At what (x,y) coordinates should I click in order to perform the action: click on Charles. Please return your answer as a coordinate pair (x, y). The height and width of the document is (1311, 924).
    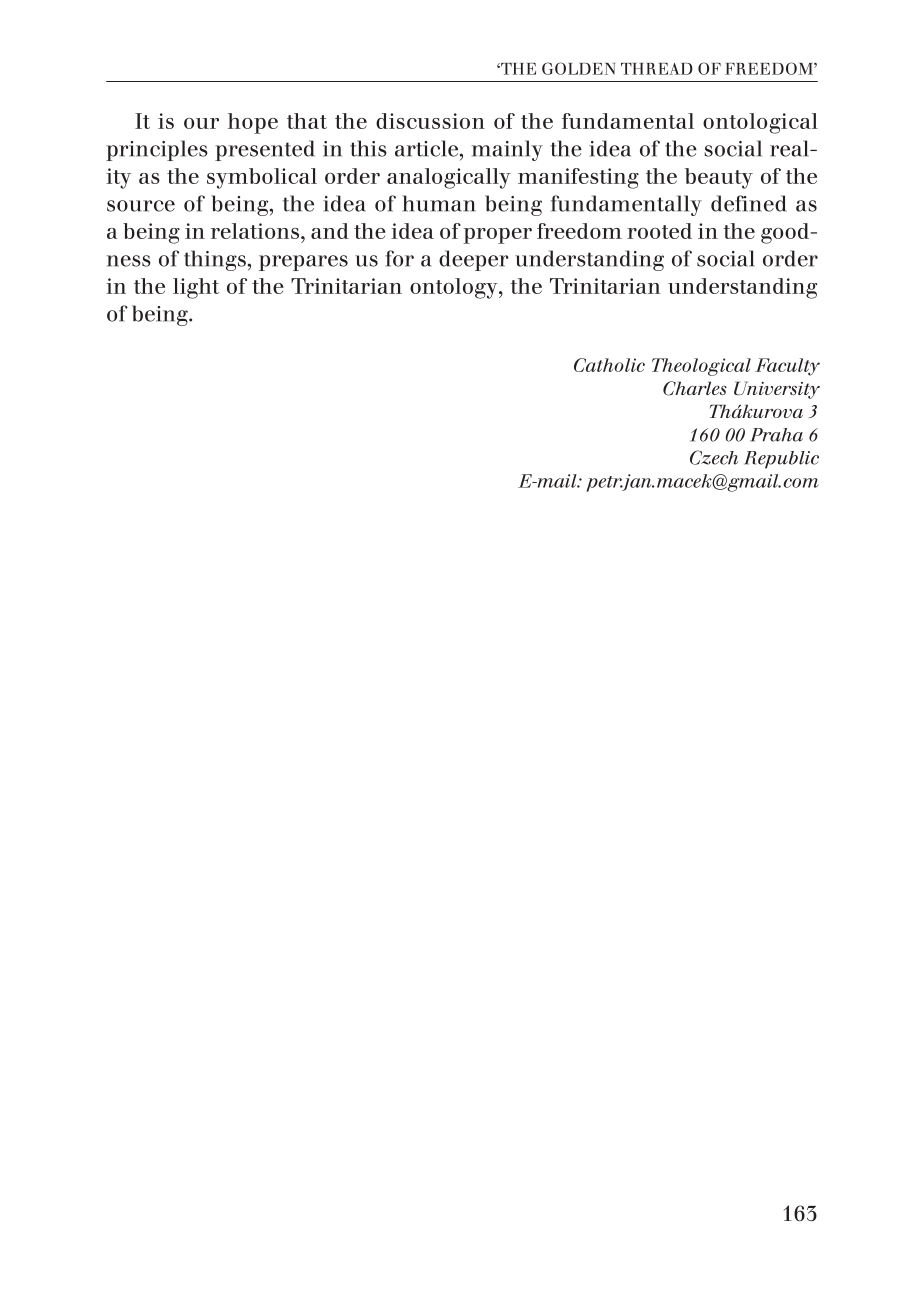
    Looking at the image, I should click on (695, 388).
